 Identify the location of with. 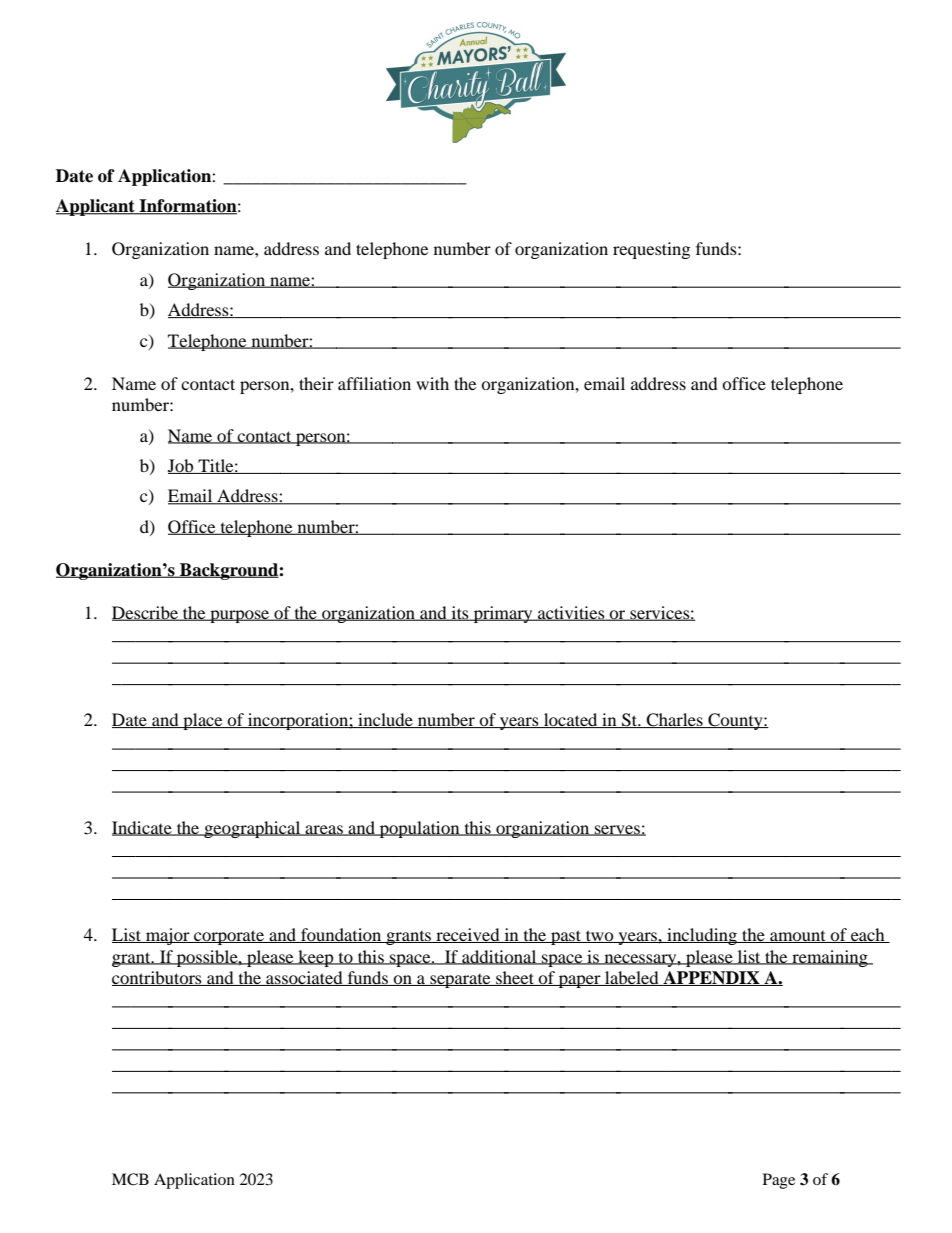
(432, 383).
